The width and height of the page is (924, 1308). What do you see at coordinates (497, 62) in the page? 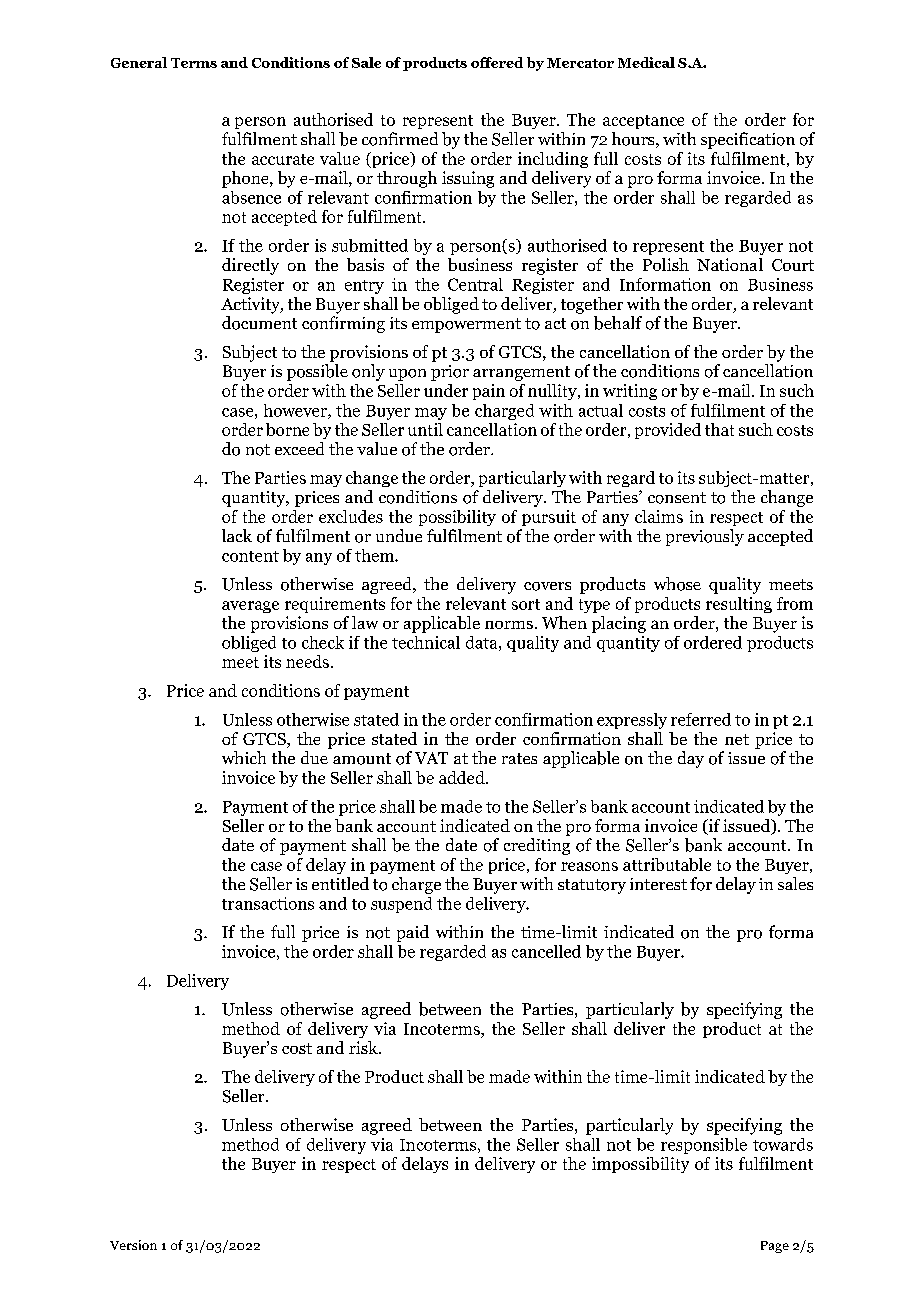
I see `offered` at bounding box center [497, 62].
